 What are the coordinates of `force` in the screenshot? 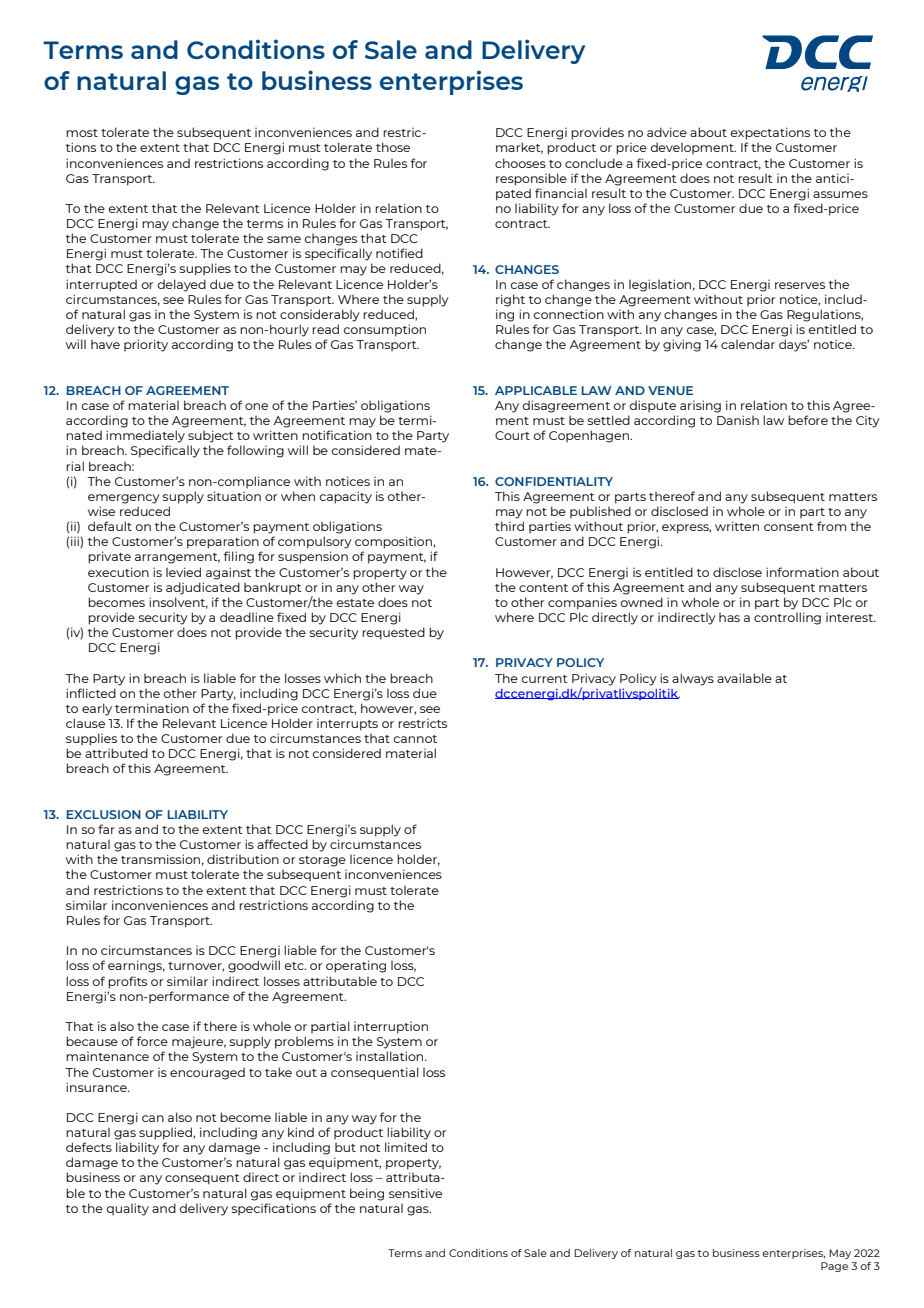 It's located at (152, 1041).
